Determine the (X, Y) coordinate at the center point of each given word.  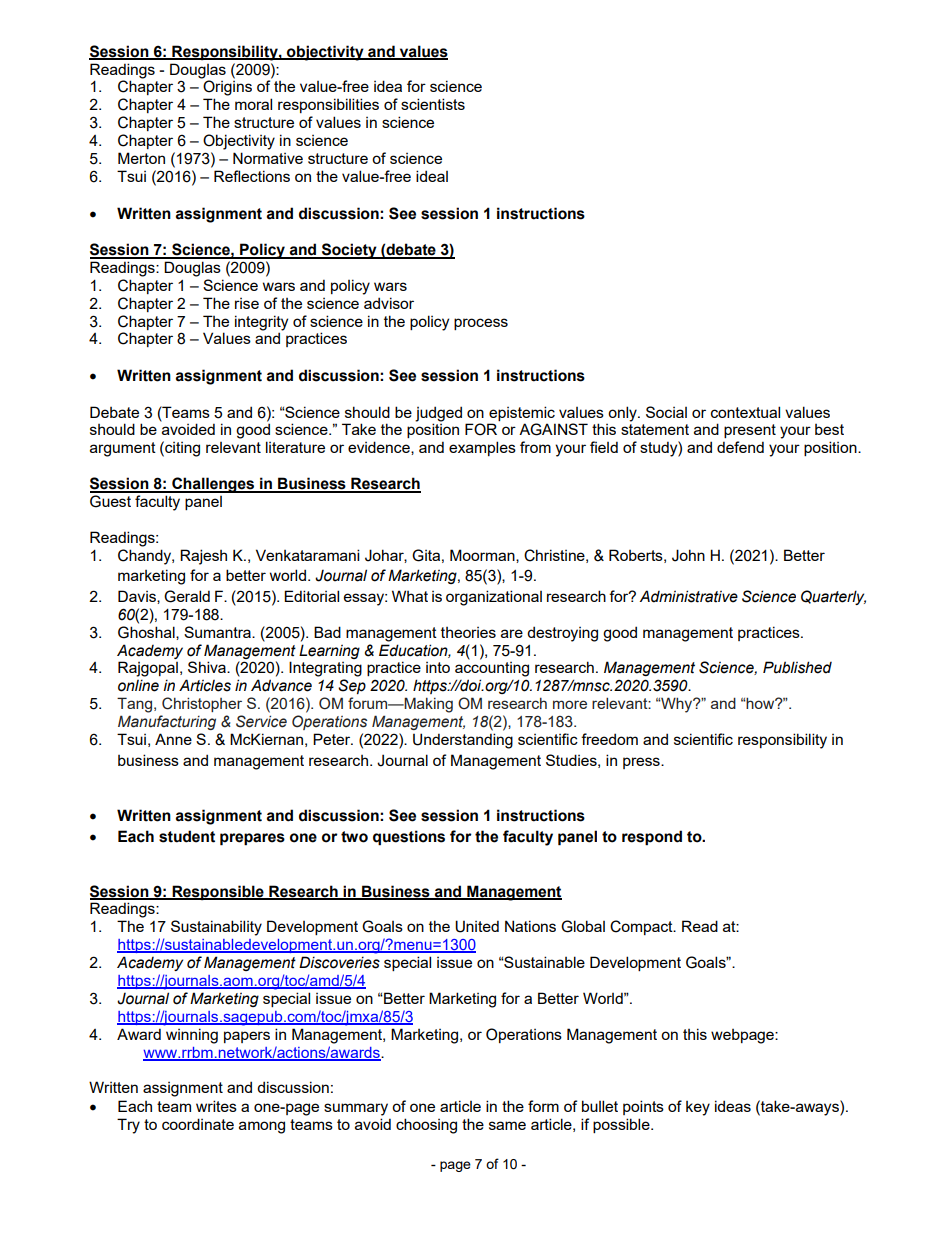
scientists (433, 104)
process (481, 324)
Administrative (689, 596)
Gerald (187, 596)
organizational (494, 598)
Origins (227, 88)
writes (216, 1106)
